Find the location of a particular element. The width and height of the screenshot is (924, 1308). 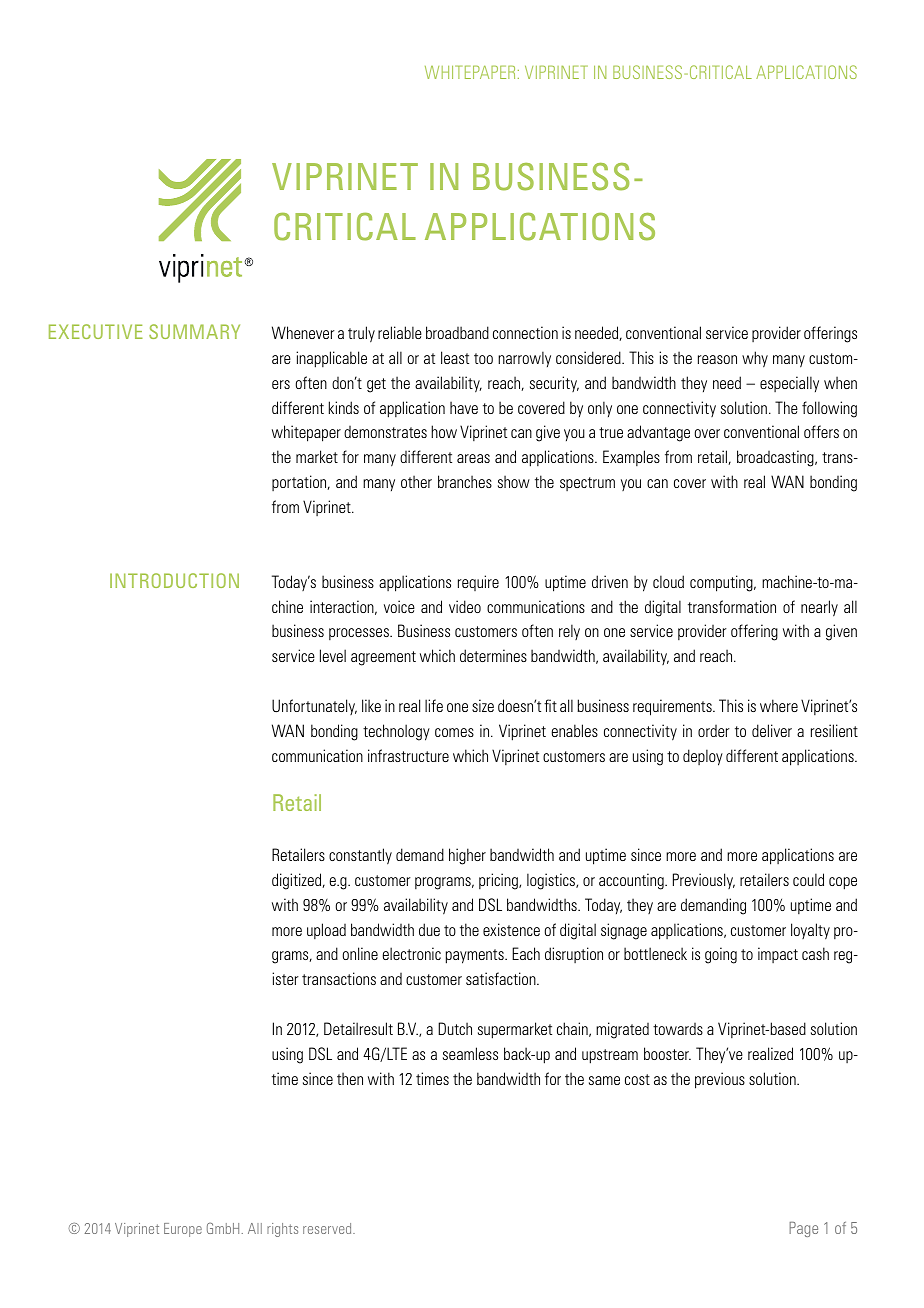

Europe is located at coordinates (183, 1230).
